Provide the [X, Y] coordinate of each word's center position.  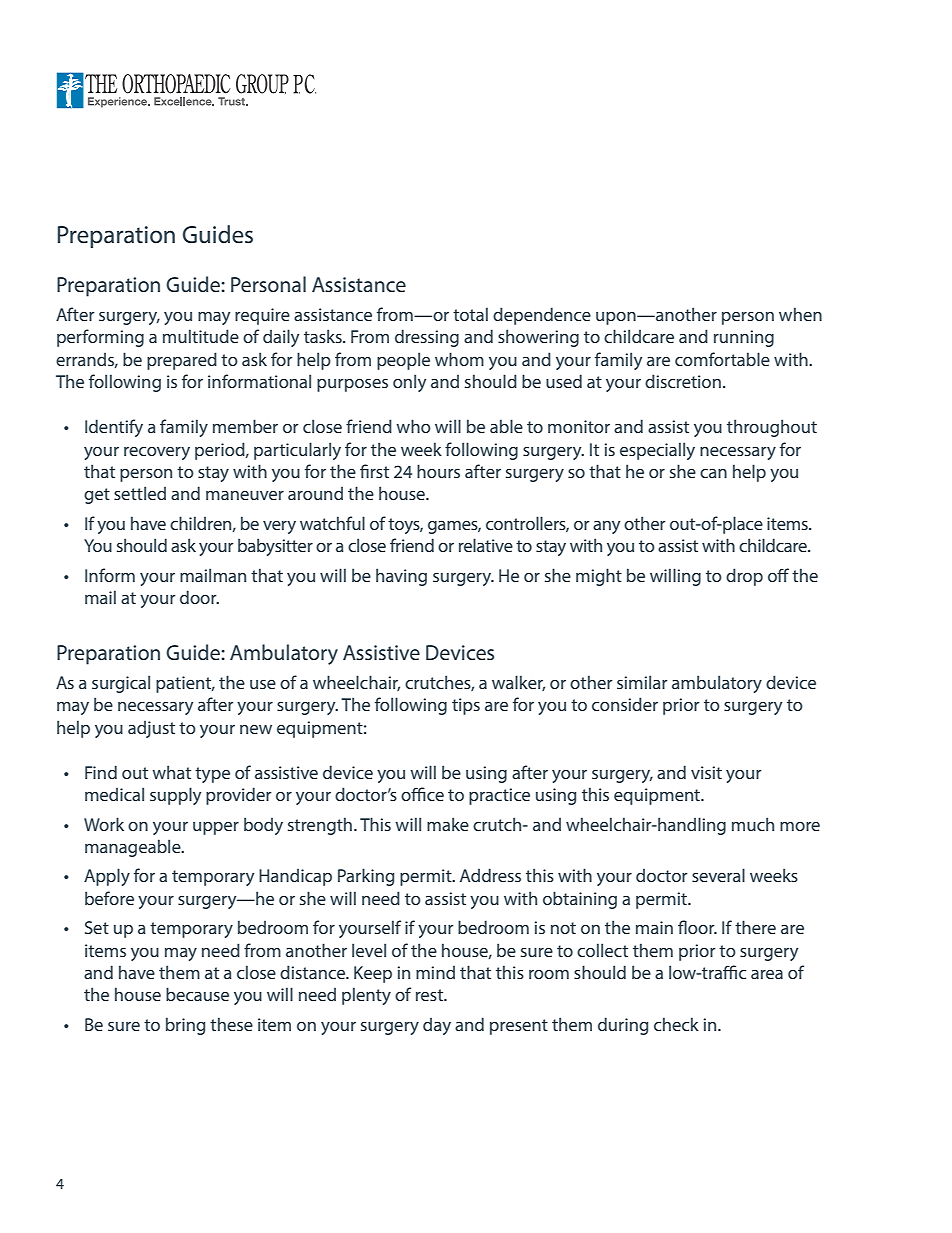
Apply [107, 877]
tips [466, 706]
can [713, 473]
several [718, 875]
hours [438, 471]
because [197, 994]
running [744, 338]
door [199, 597]
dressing [427, 338]
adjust [151, 729]
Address [490, 875]
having [401, 577]
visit [706, 772]
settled [140, 493]
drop [744, 577]
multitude [201, 336]
